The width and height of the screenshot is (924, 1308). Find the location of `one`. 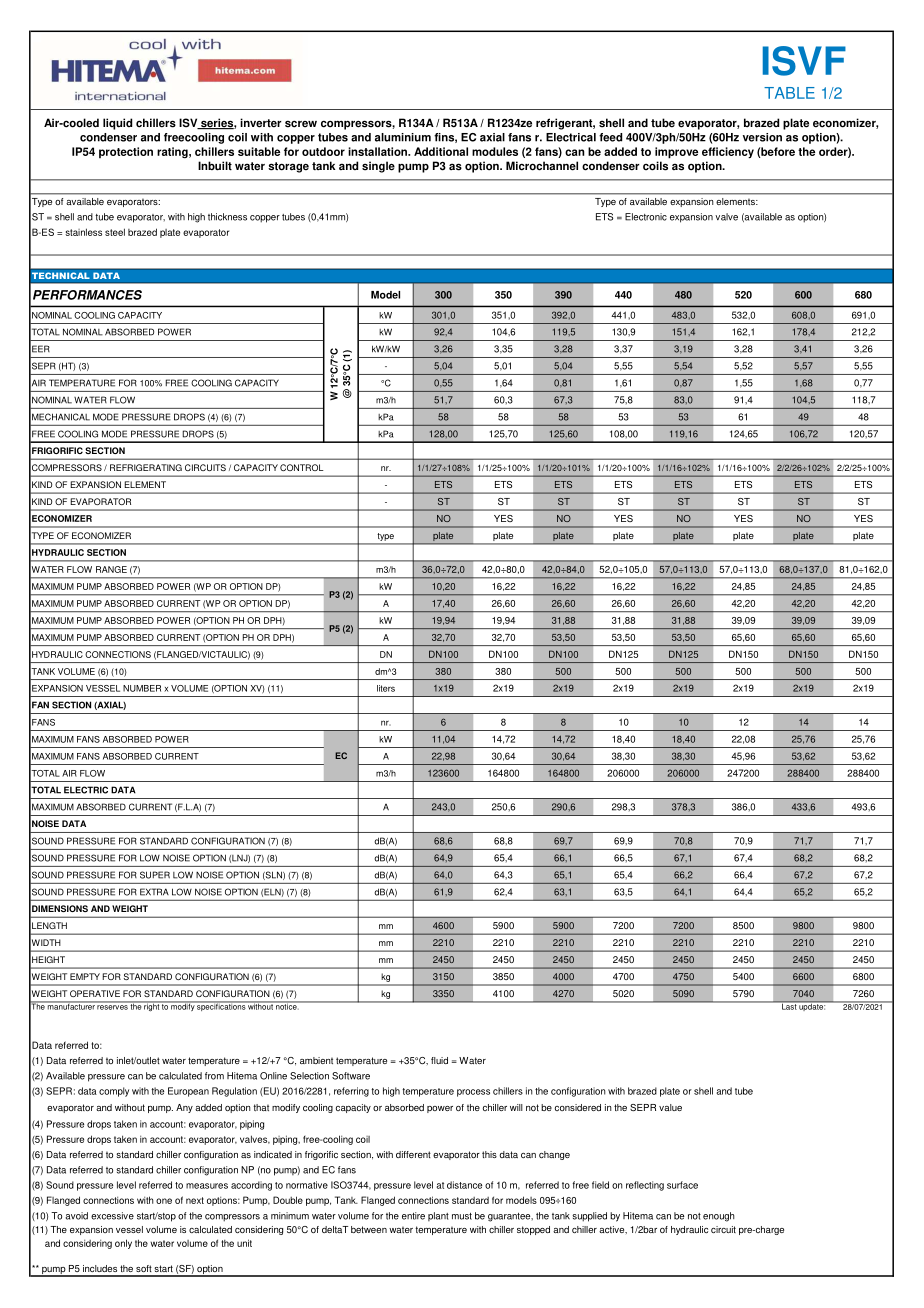

one is located at coordinates (164, 1201).
